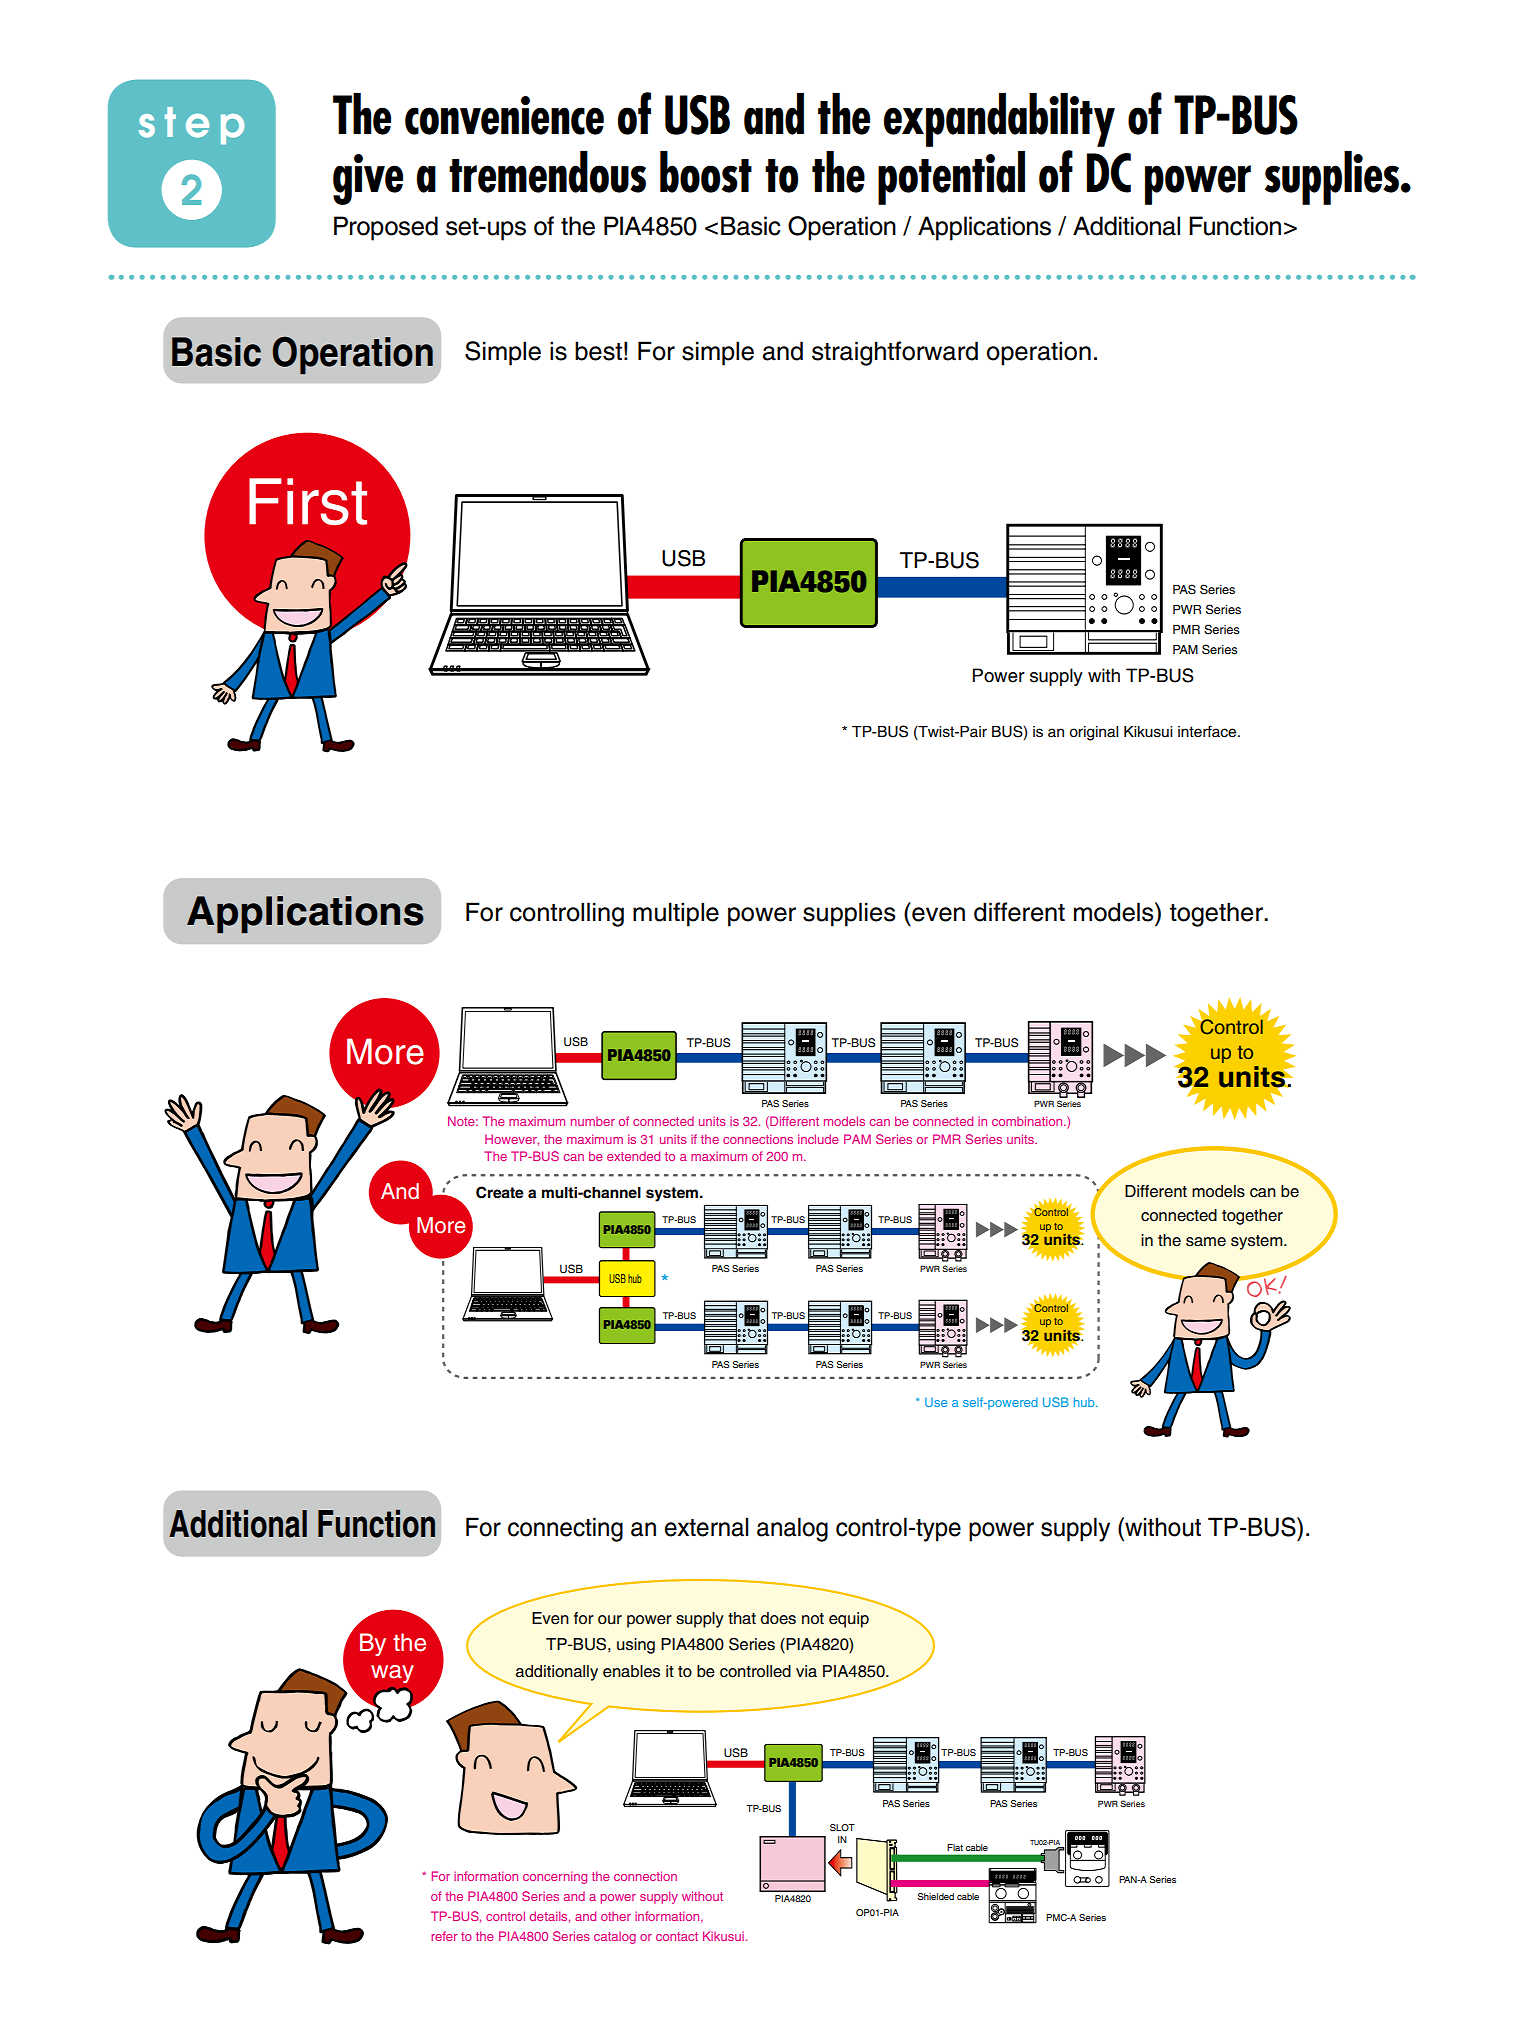  Describe the element at coordinates (951, 178) in the page. I see `potential` at that location.
